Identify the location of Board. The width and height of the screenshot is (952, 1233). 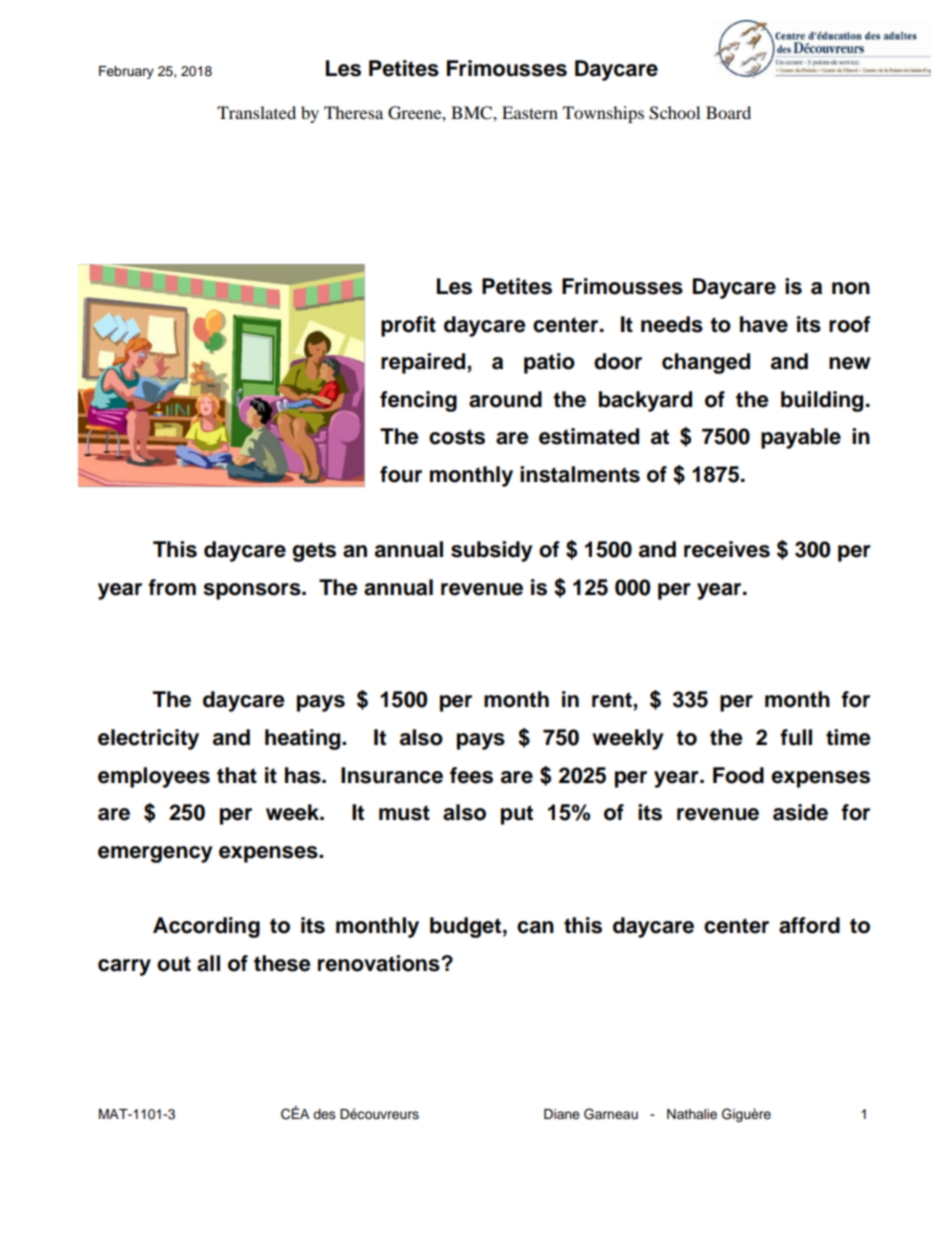
(728, 112).
